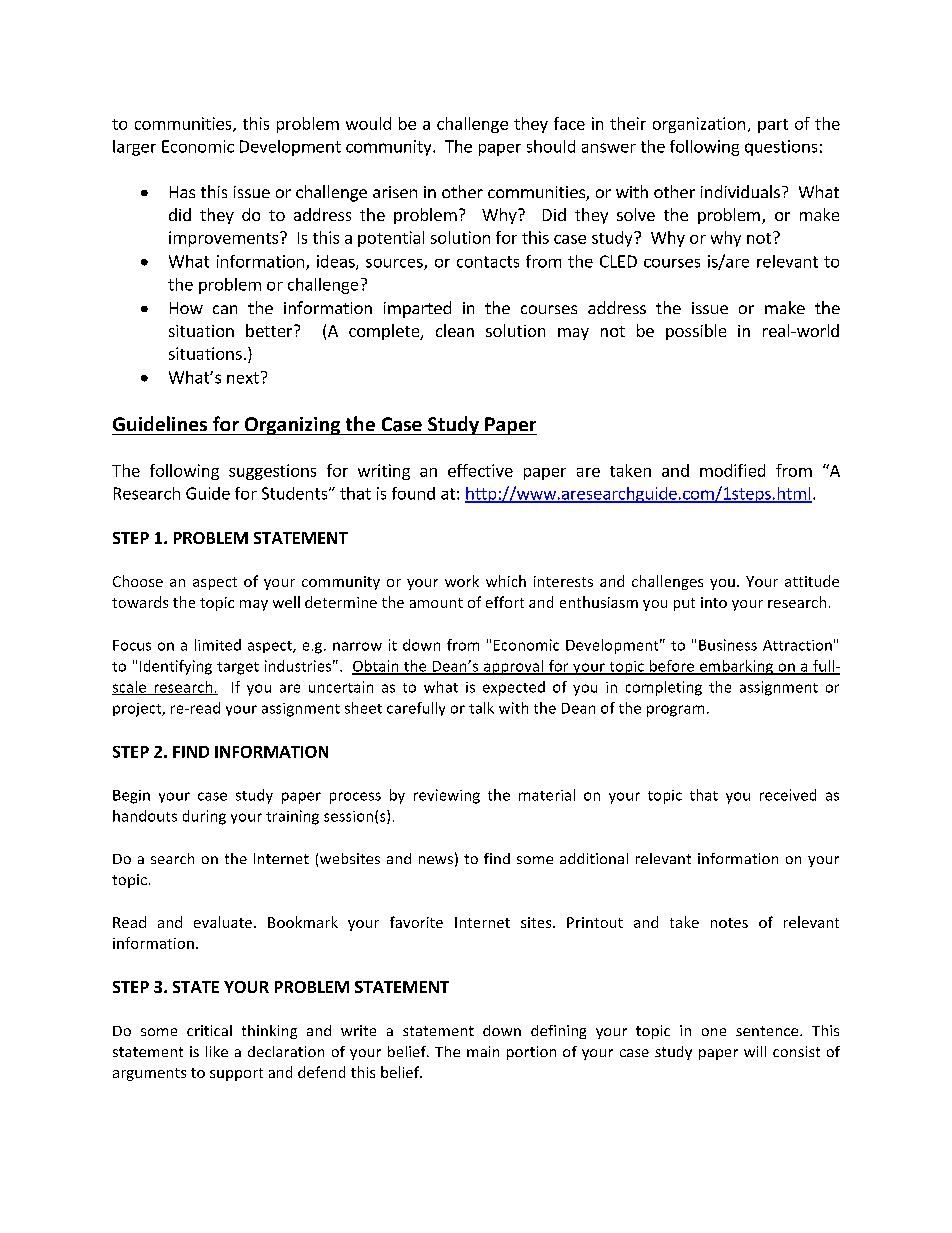 The image size is (952, 1233). Describe the element at coordinates (714, 1032) in the screenshot. I see `one` at that location.
